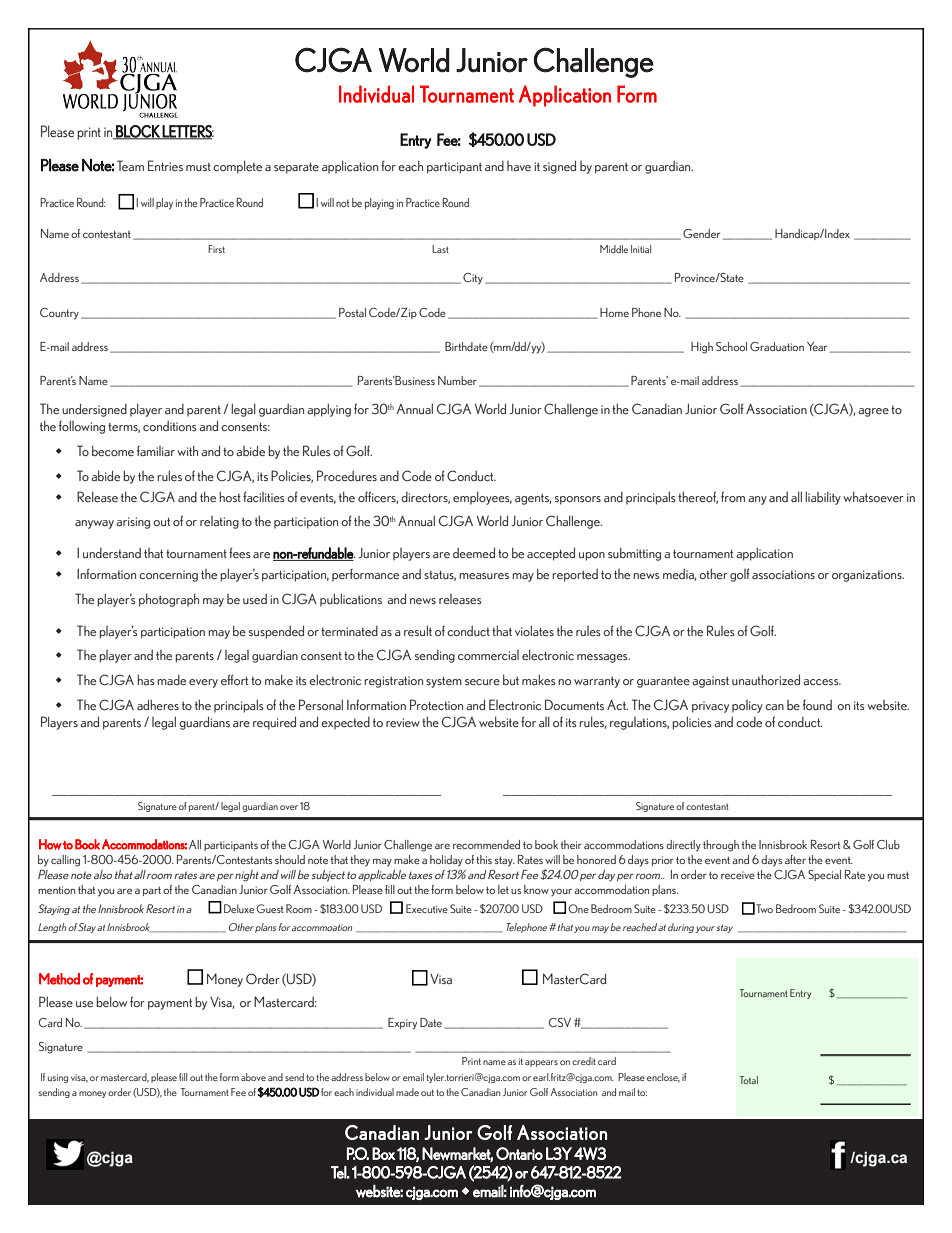 The image size is (952, 1233). Describe the element at coordinates (488, 655) in the screenshot. I see `commercial` at that location.
